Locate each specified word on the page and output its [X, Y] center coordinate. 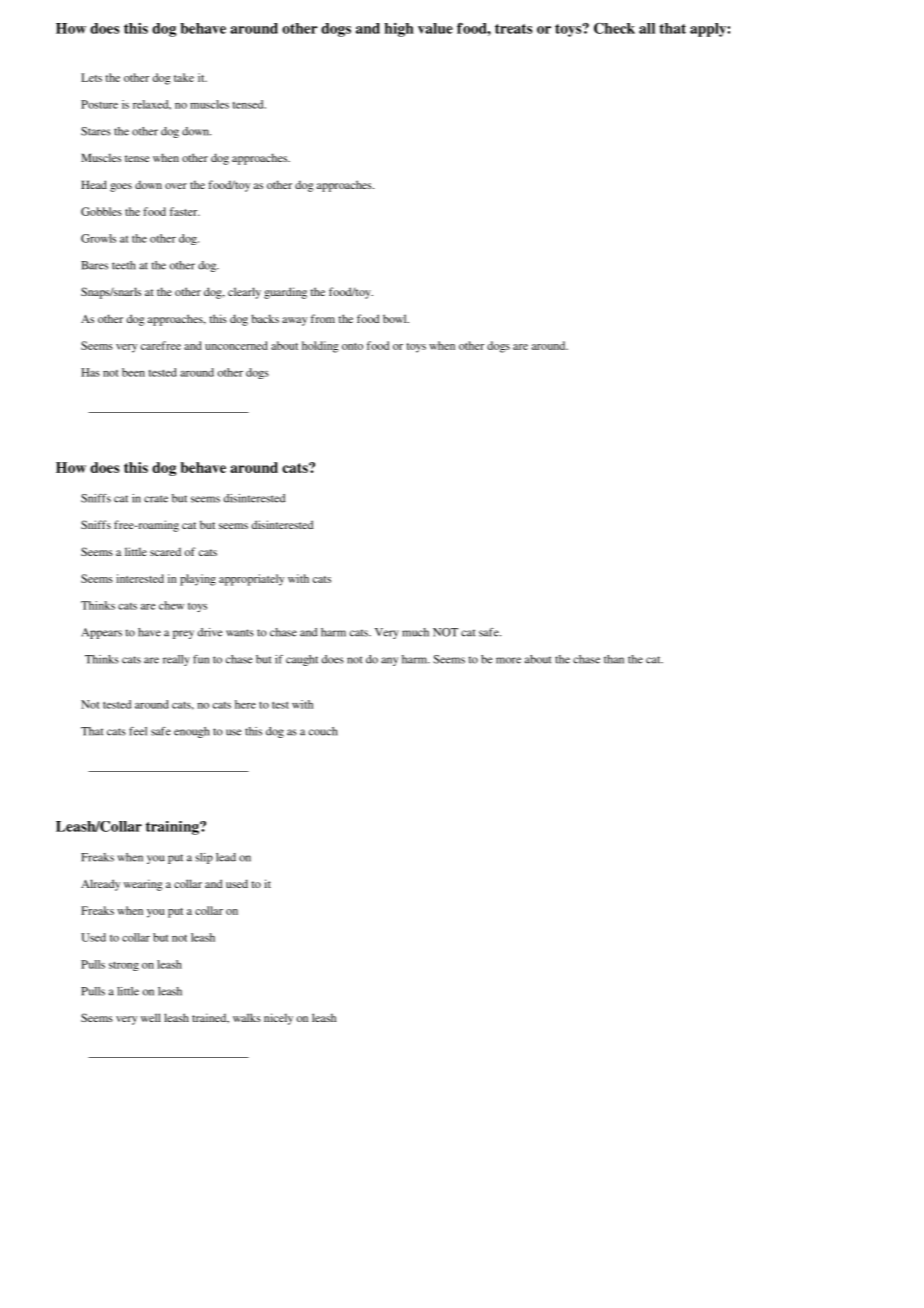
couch [323, 731]
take [184, 77]
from [323, 318]
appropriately [251, 580]
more [508, 660]
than [614, 659]
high [399, 30]
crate [156, 499]
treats [514, 29]
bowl [396, 318]
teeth [124, 265]
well [151, 1017]
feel [138, 731]
